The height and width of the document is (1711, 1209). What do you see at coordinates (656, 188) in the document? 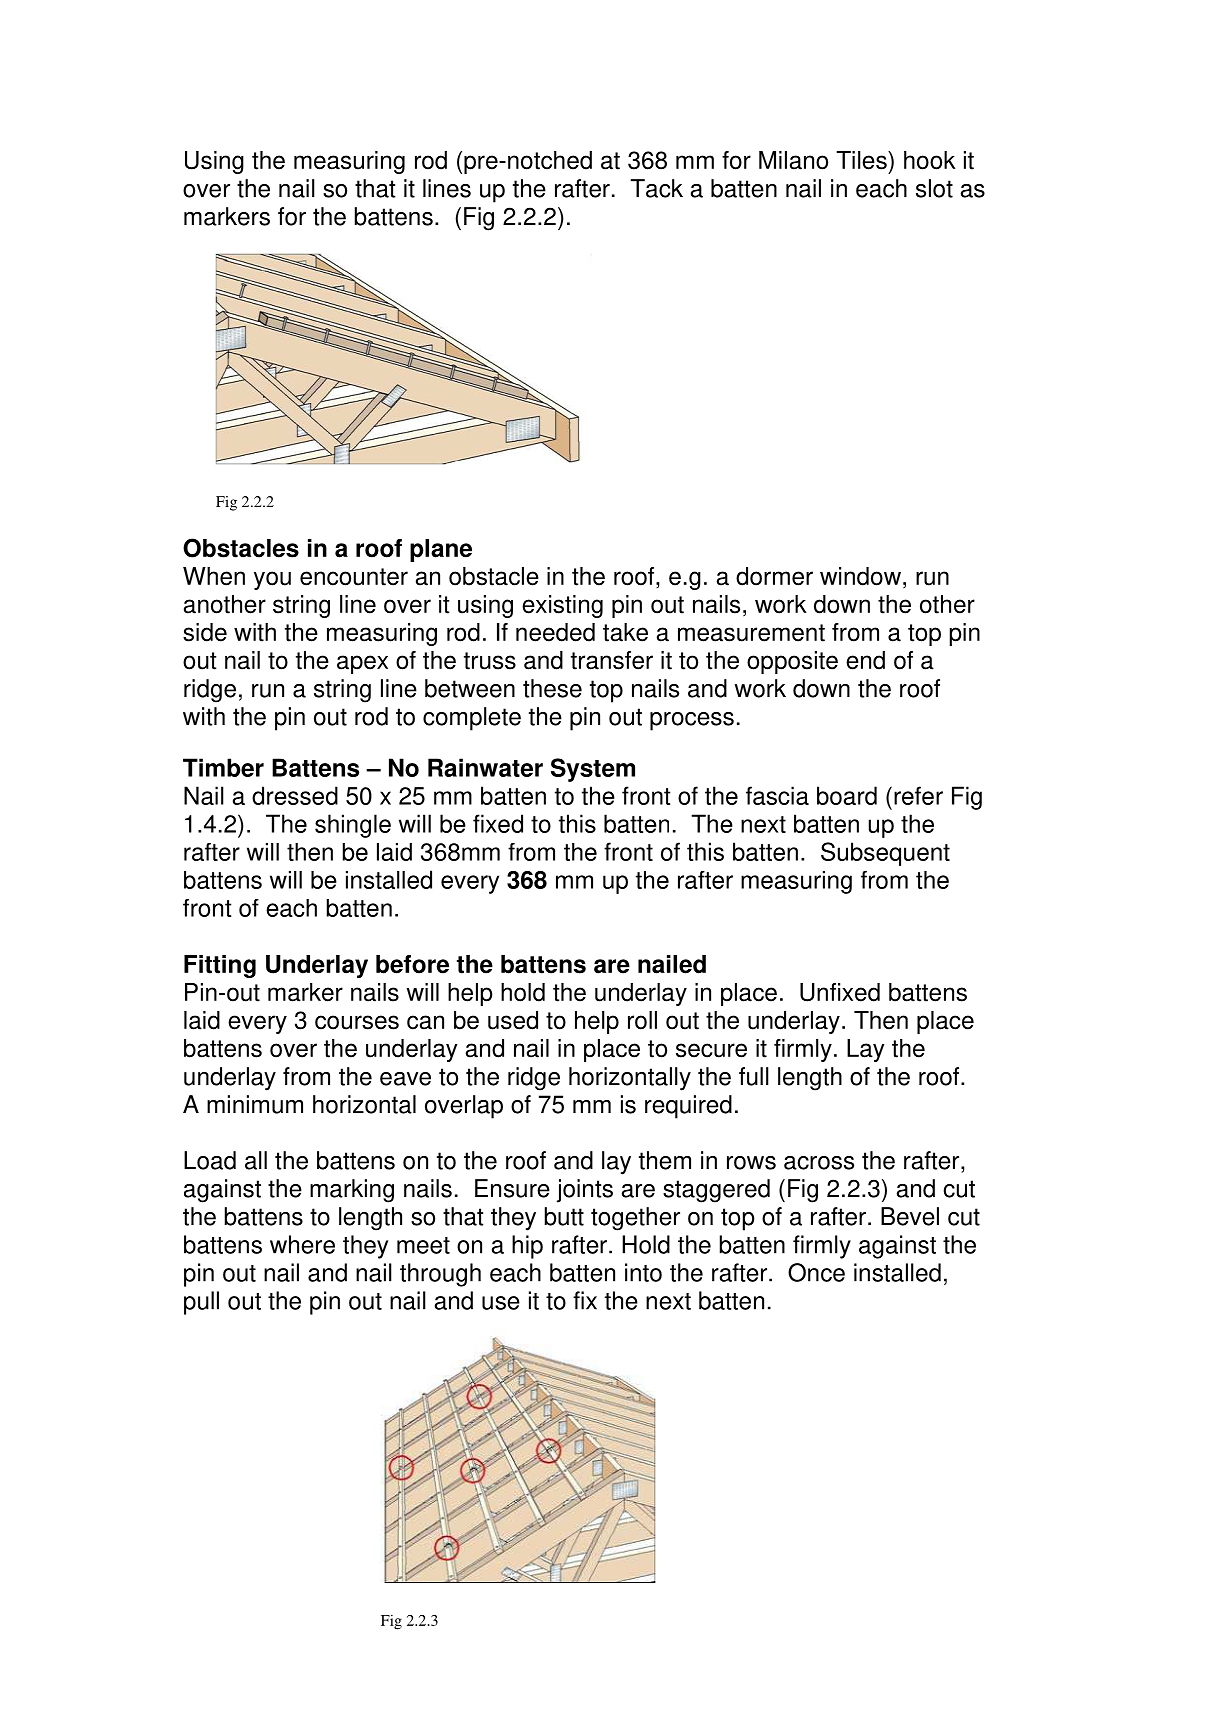
I see `Tack` at bounding box center [656, 188].
